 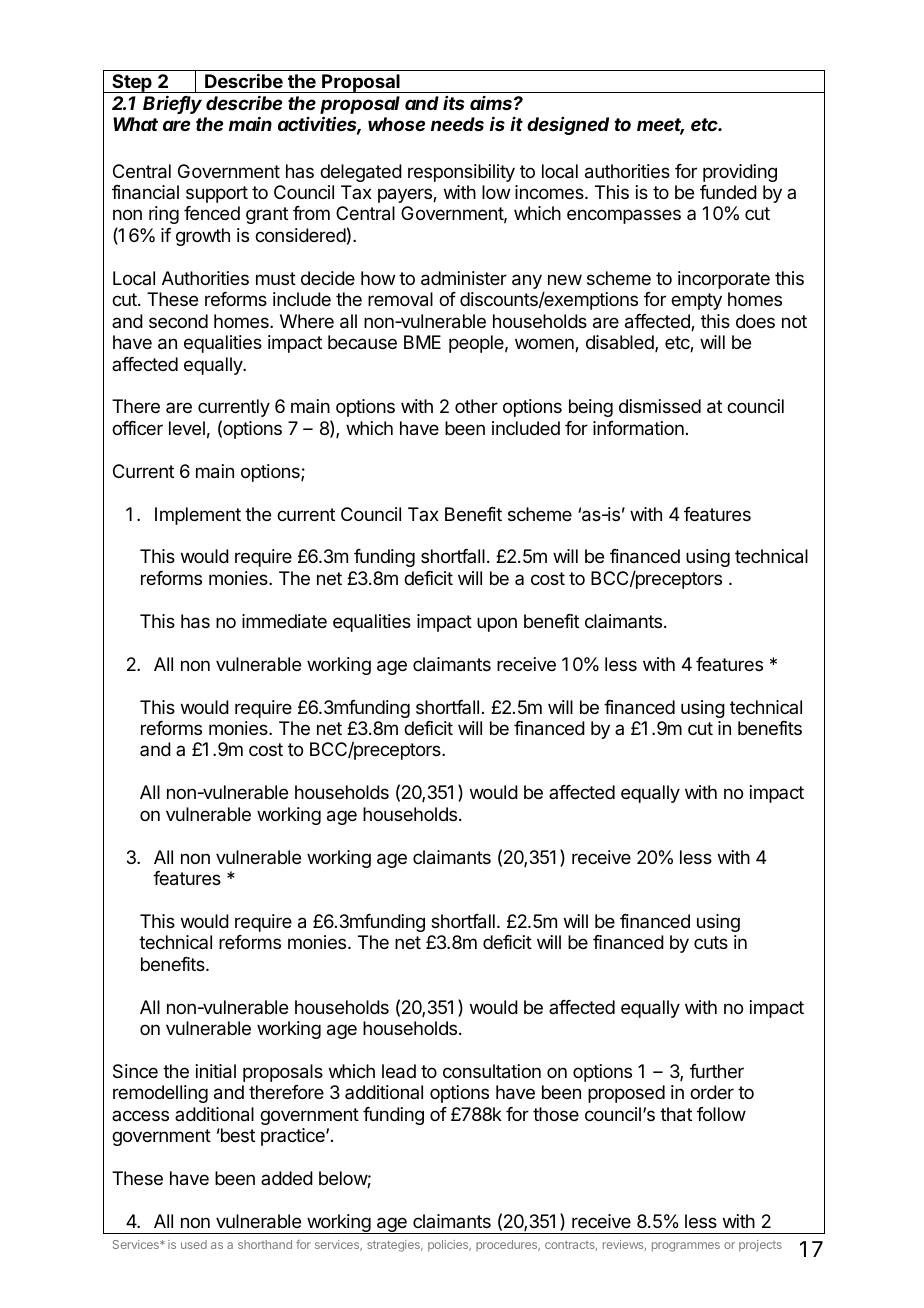 What do you see at coordinates (497, 624) in the image?
I see `upon` at bounding box center [497, 624].
